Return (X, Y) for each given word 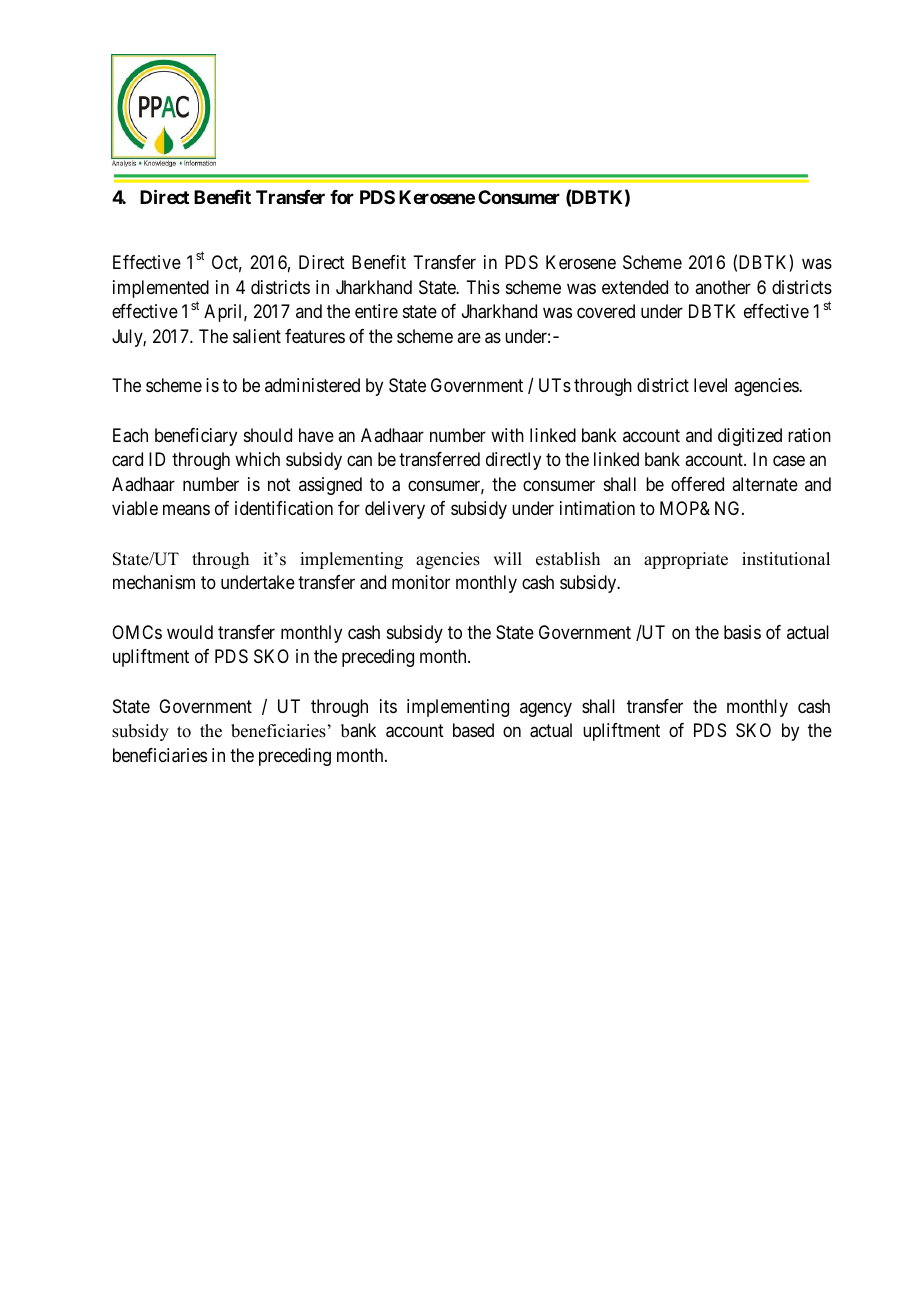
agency (546, 709)
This (483, 287)
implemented (161, 289)
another (723, 287)
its (388, 706)
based (473, 730)
